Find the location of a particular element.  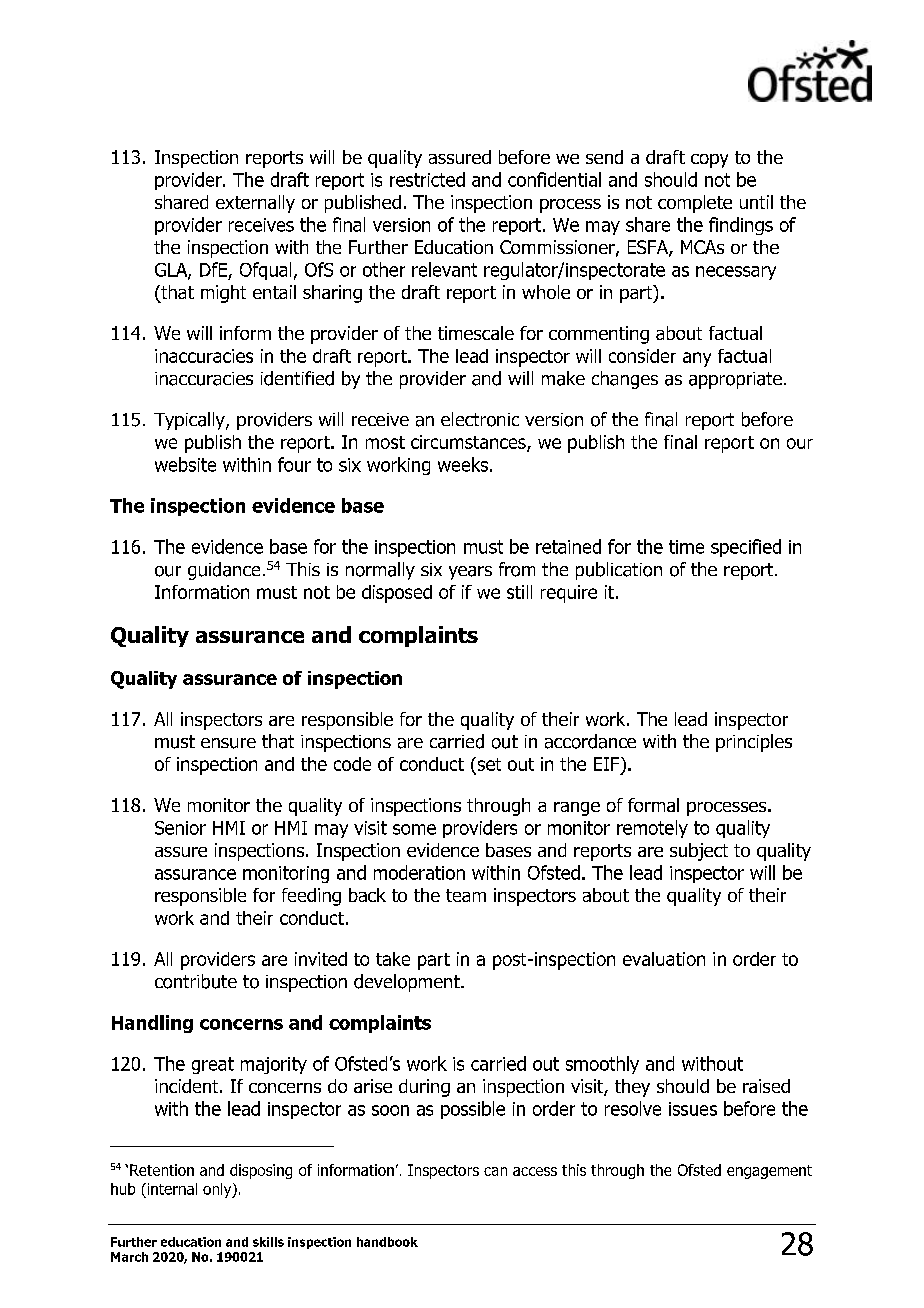

complete is located at coordinates (695, 204).
